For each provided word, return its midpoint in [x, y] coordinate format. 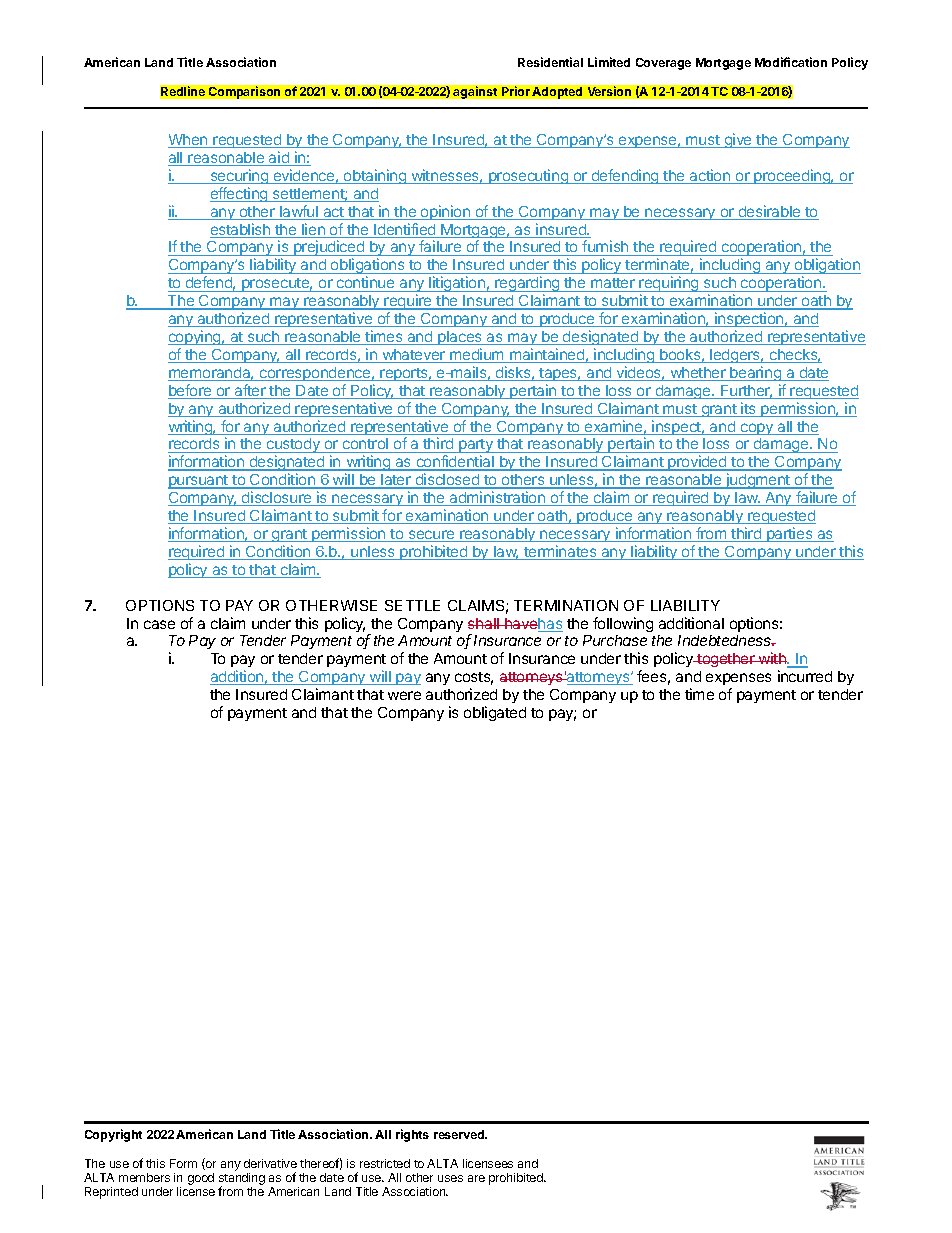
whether [698, 374]
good [201, 1179]
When [189, 141]
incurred [805, 676]
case [159, 624]
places [460, 338]
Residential [550, 62]
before [191, 391]
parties [789, 534]
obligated [495, 713]
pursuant [199, 482]
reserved [460, 1134]
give [738, 140]
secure [431, 536]
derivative [270, 1163]
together [726, 660]
